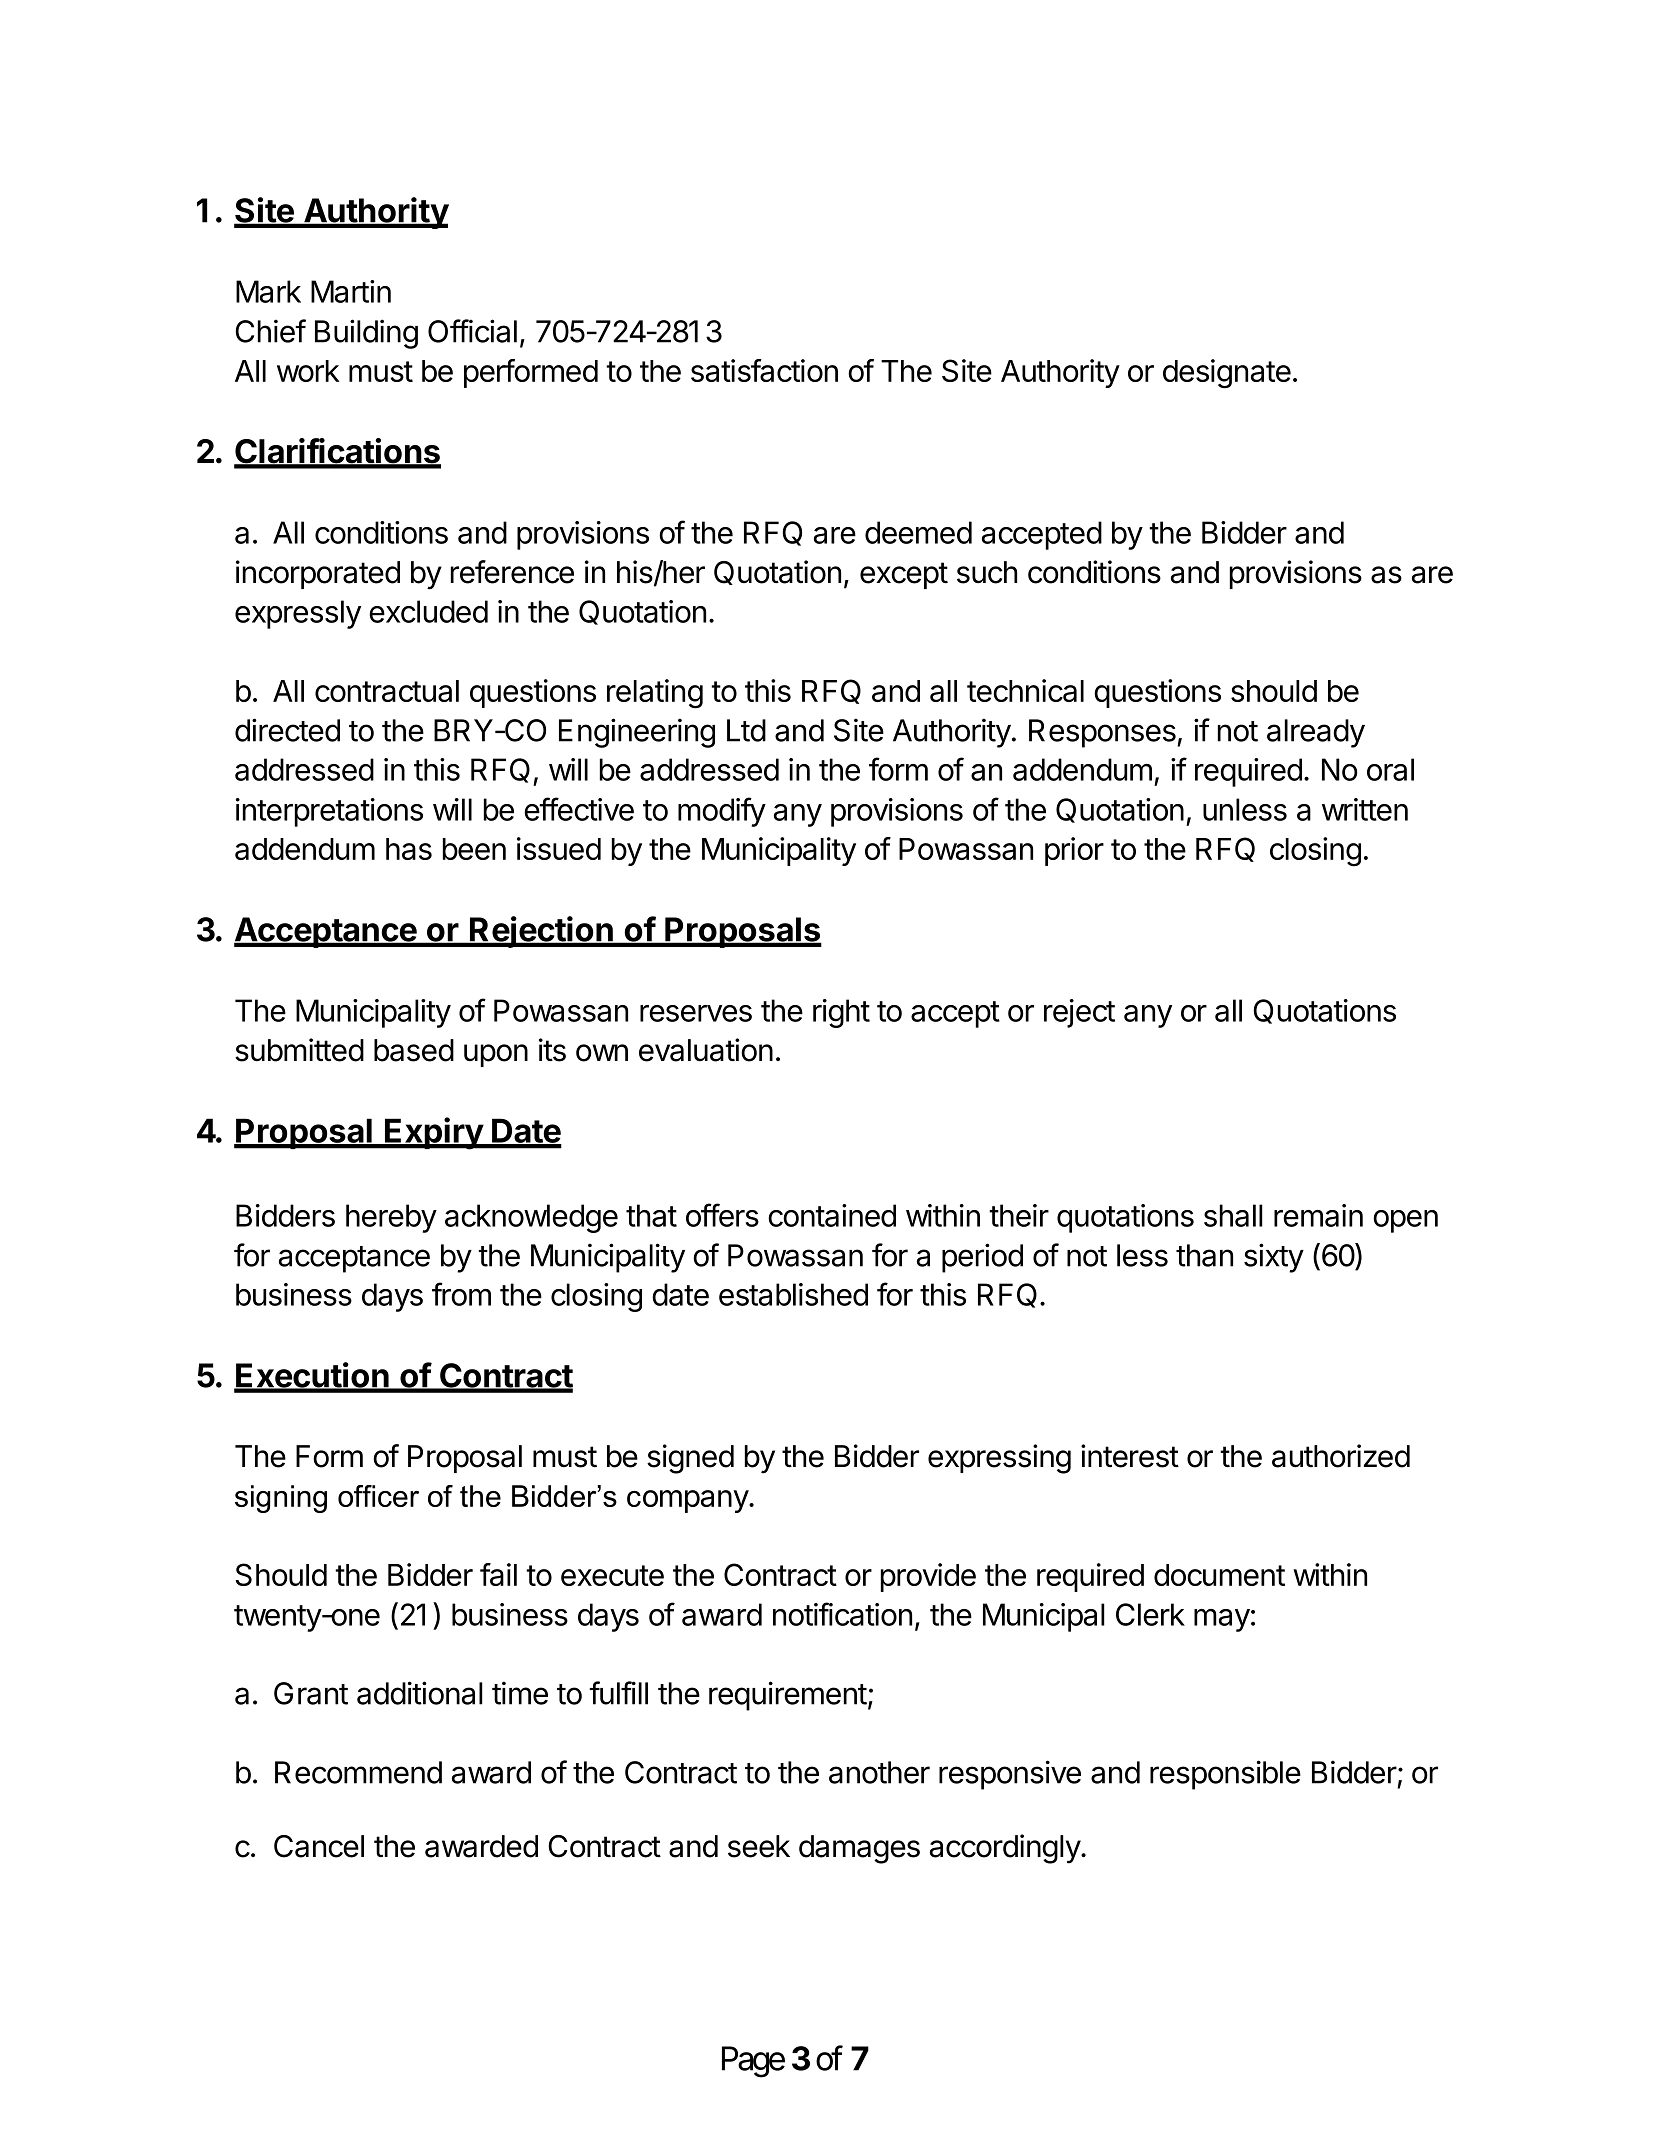 This document has height=2152, width=1663. What do you see at coordinates (287, 730) in the document?
I see `directed` at bounding box center [287, 730].
